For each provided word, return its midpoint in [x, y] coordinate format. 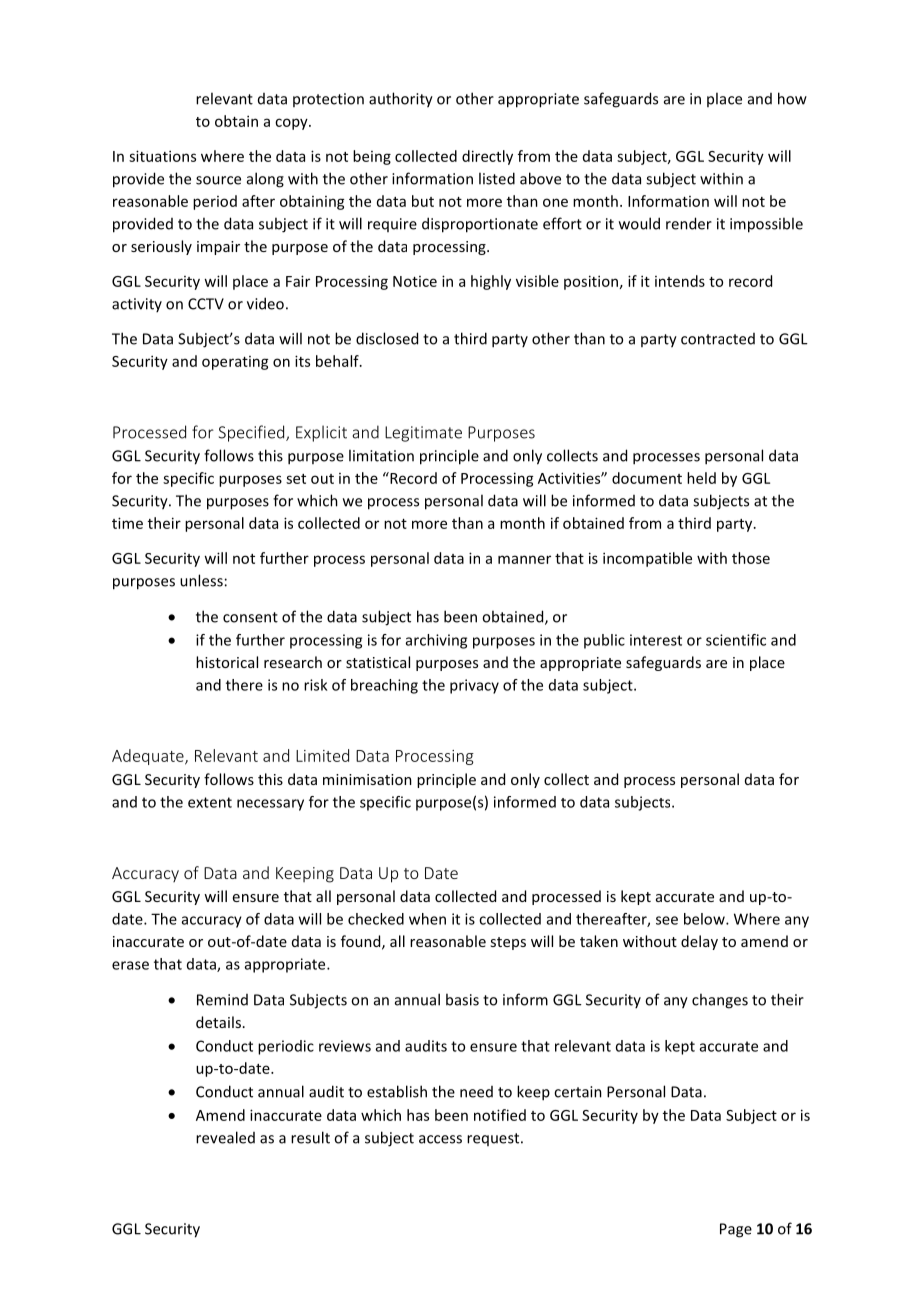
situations [162, 156]
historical [227, 662]
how [792, 98]
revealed [225, 1137]
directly [487, 157]
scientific [736, 640]
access [440, 1139]
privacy [474, 686]
